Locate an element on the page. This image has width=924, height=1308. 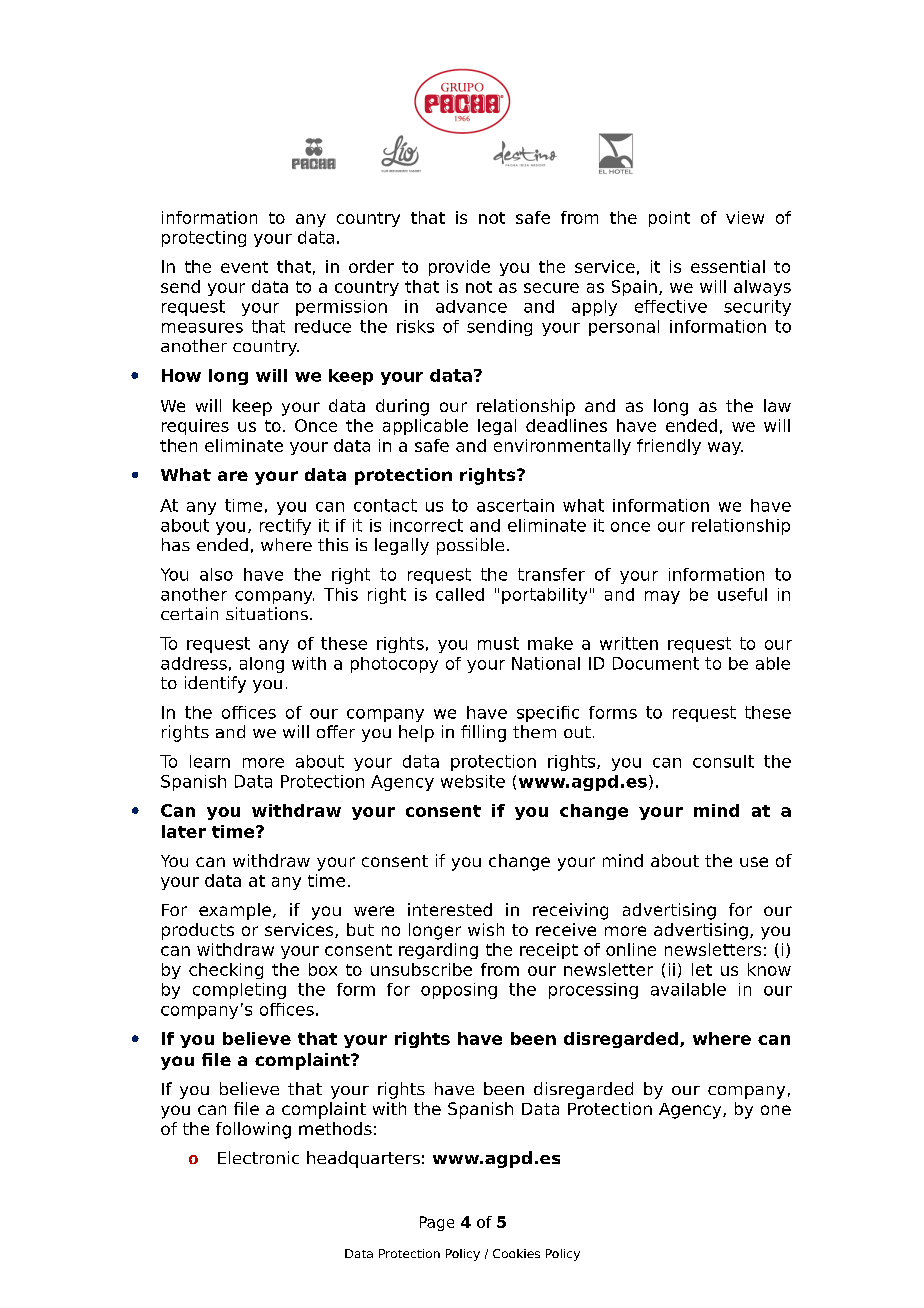
consult is located at coordinates (723, 761).
